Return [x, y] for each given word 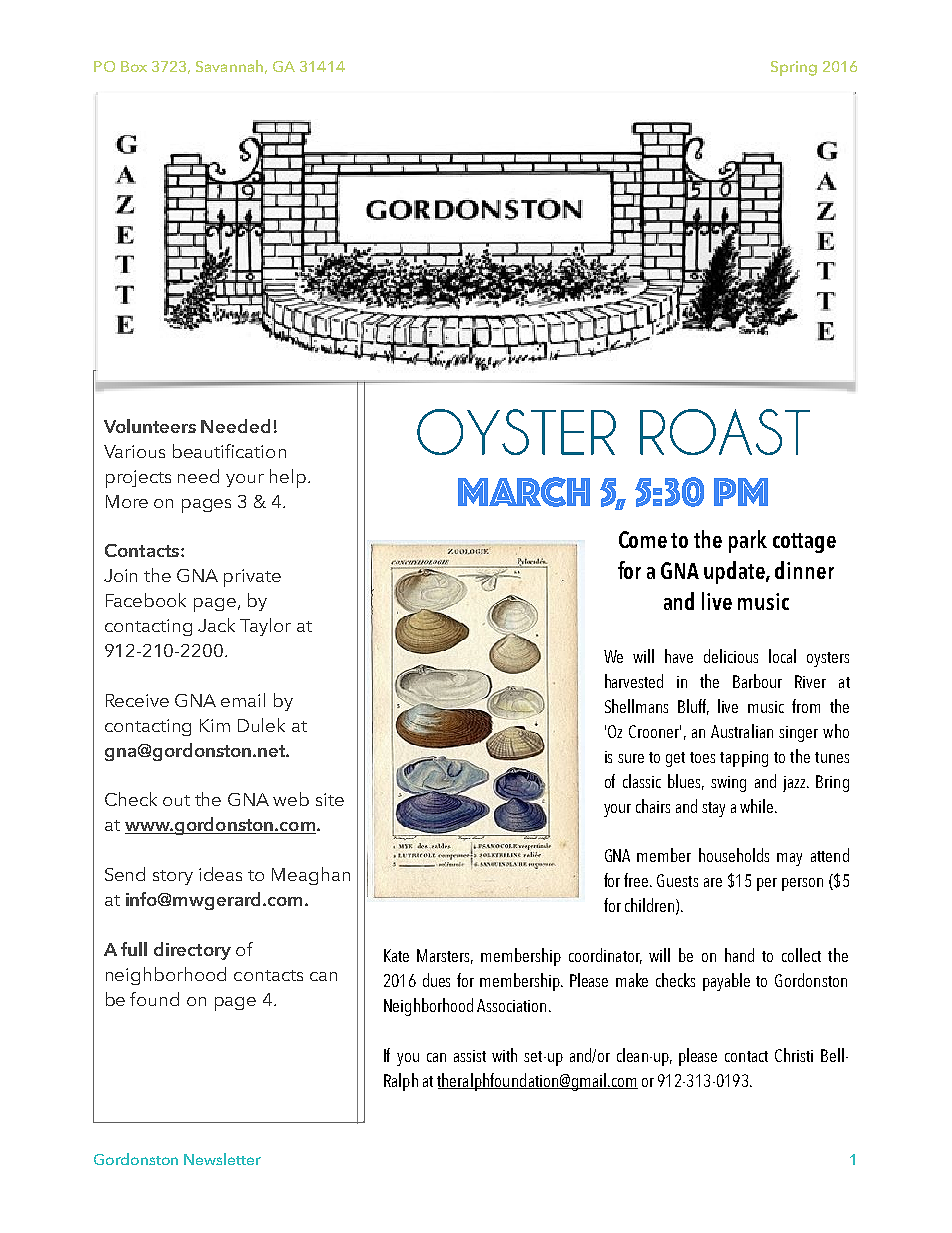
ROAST [725, 432]
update [735, 572]
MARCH [524, 492]
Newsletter [222, 1159]
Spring [794, 68]
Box [134, 66]
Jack [216, 625]
